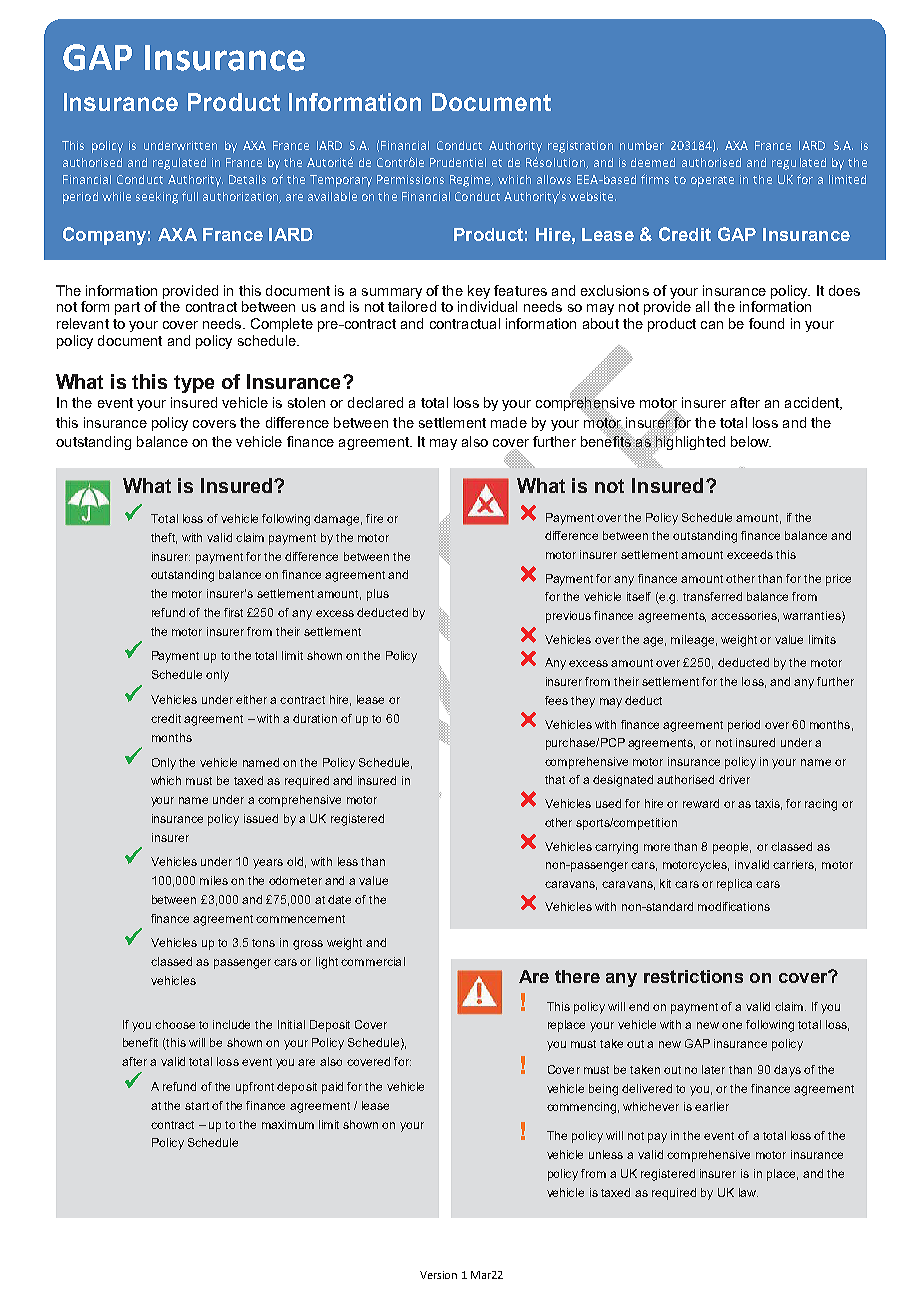  I want to click on Permissions, so click(410, 179).
